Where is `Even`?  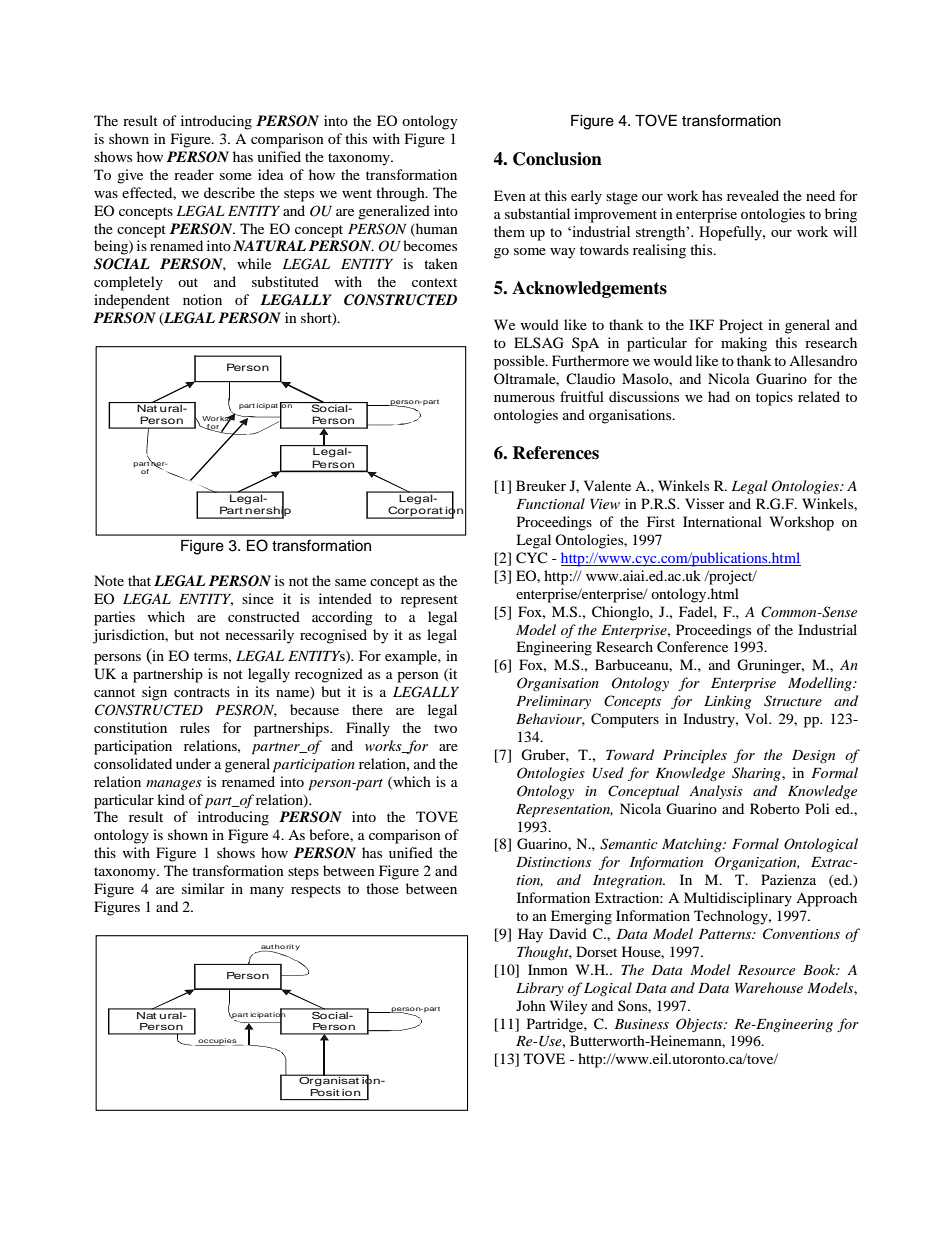 Even is located at coordinates (510, 195).
